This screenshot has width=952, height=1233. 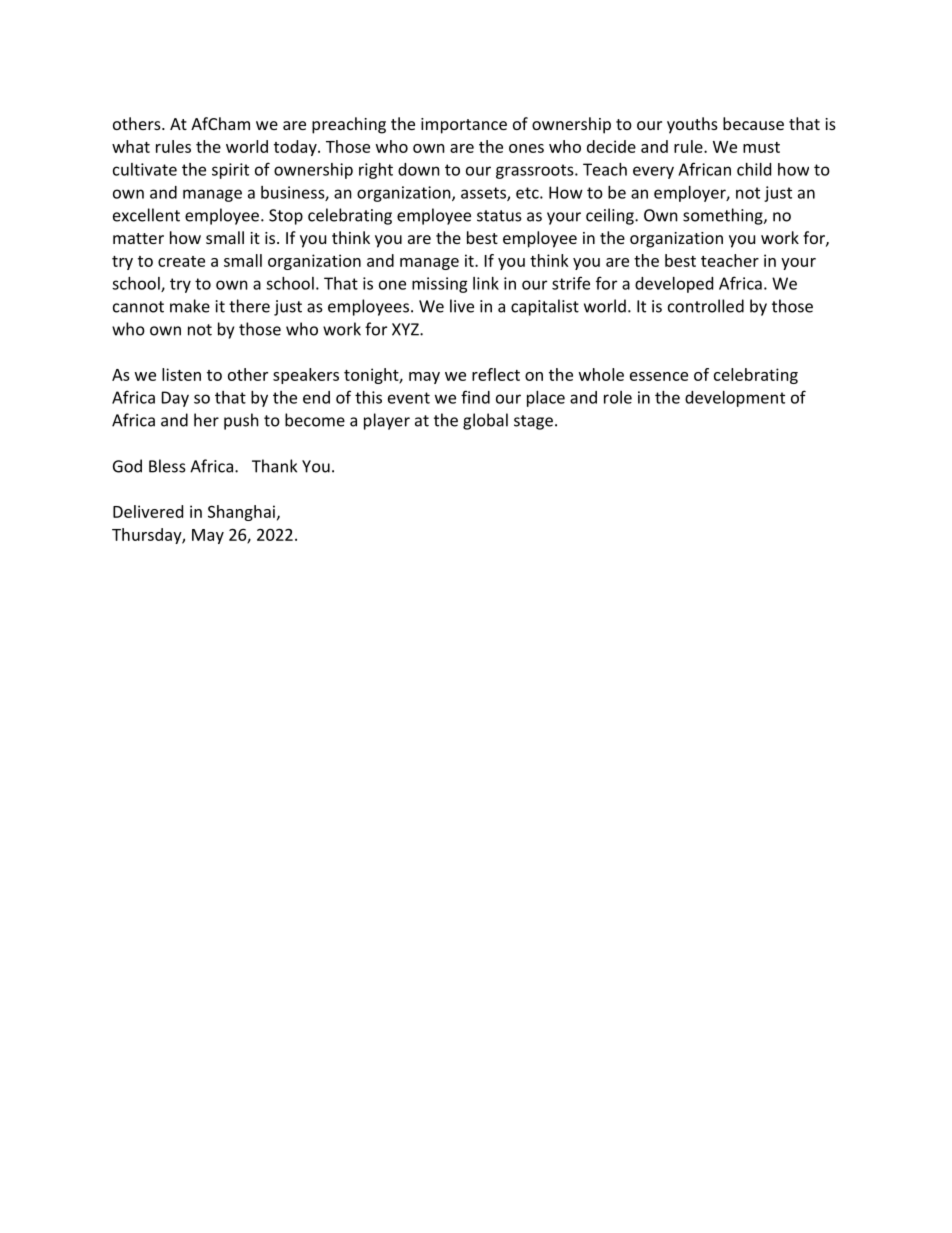 What do you see at coordinates (464, 126) in the screenshot?
I see `importance` at bounding box center [464, 126].
